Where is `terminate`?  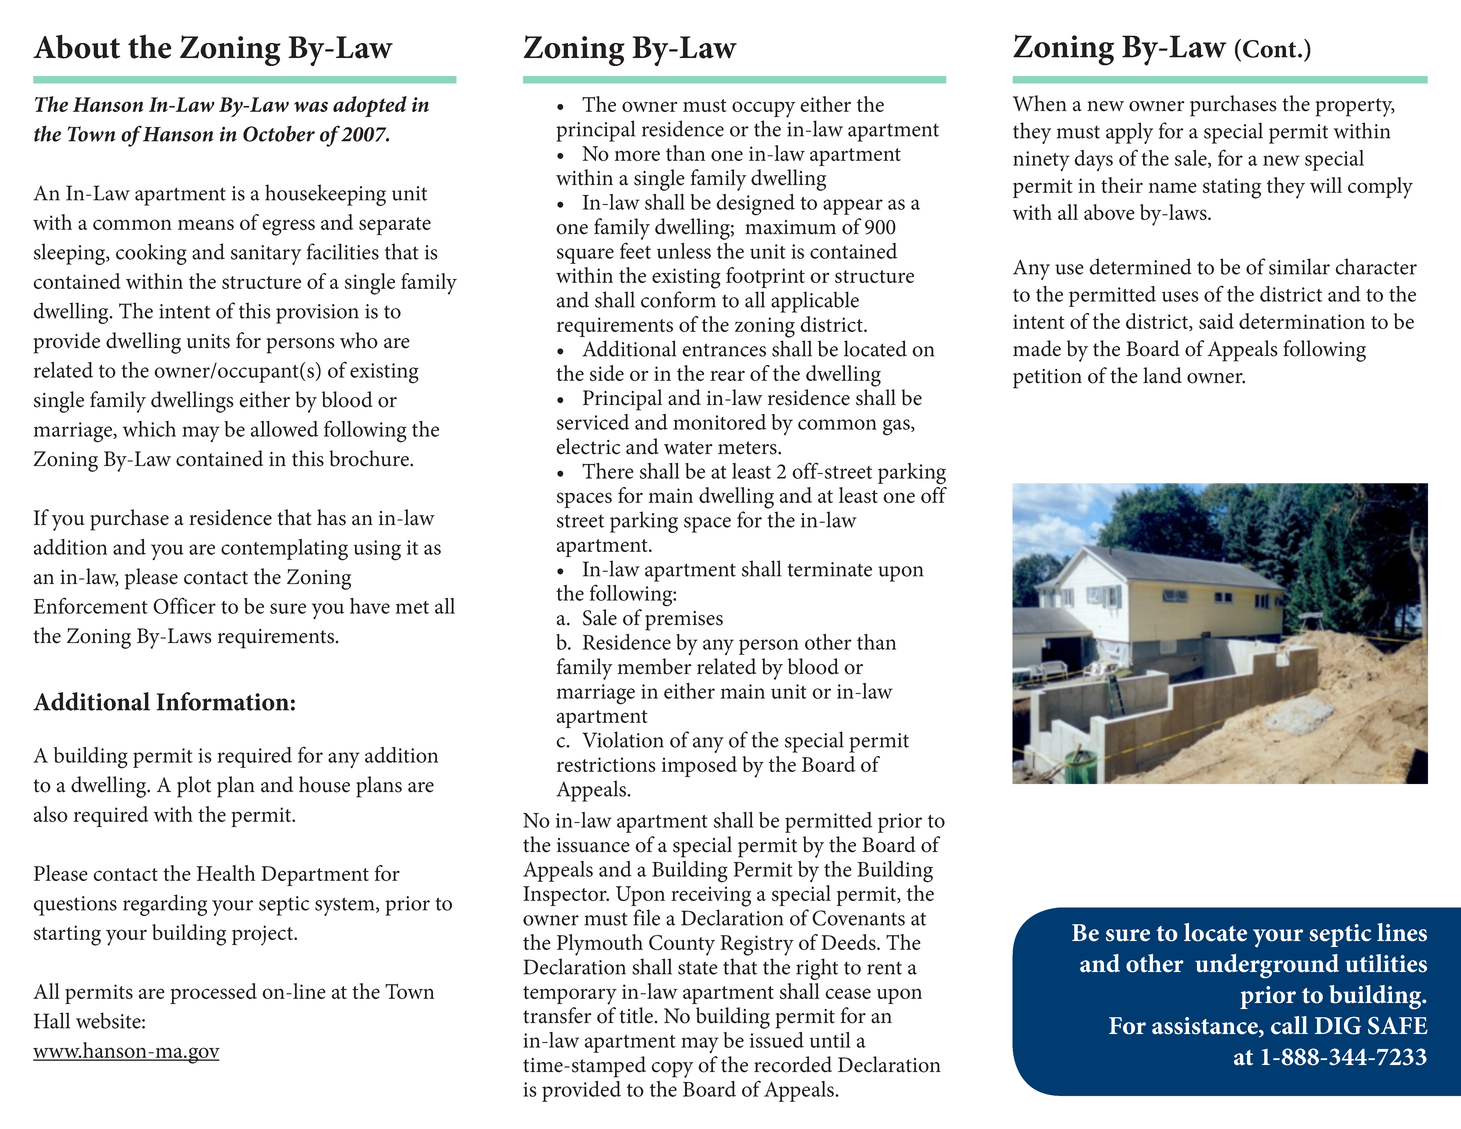
terminate is located at coordinates (829, 569).
